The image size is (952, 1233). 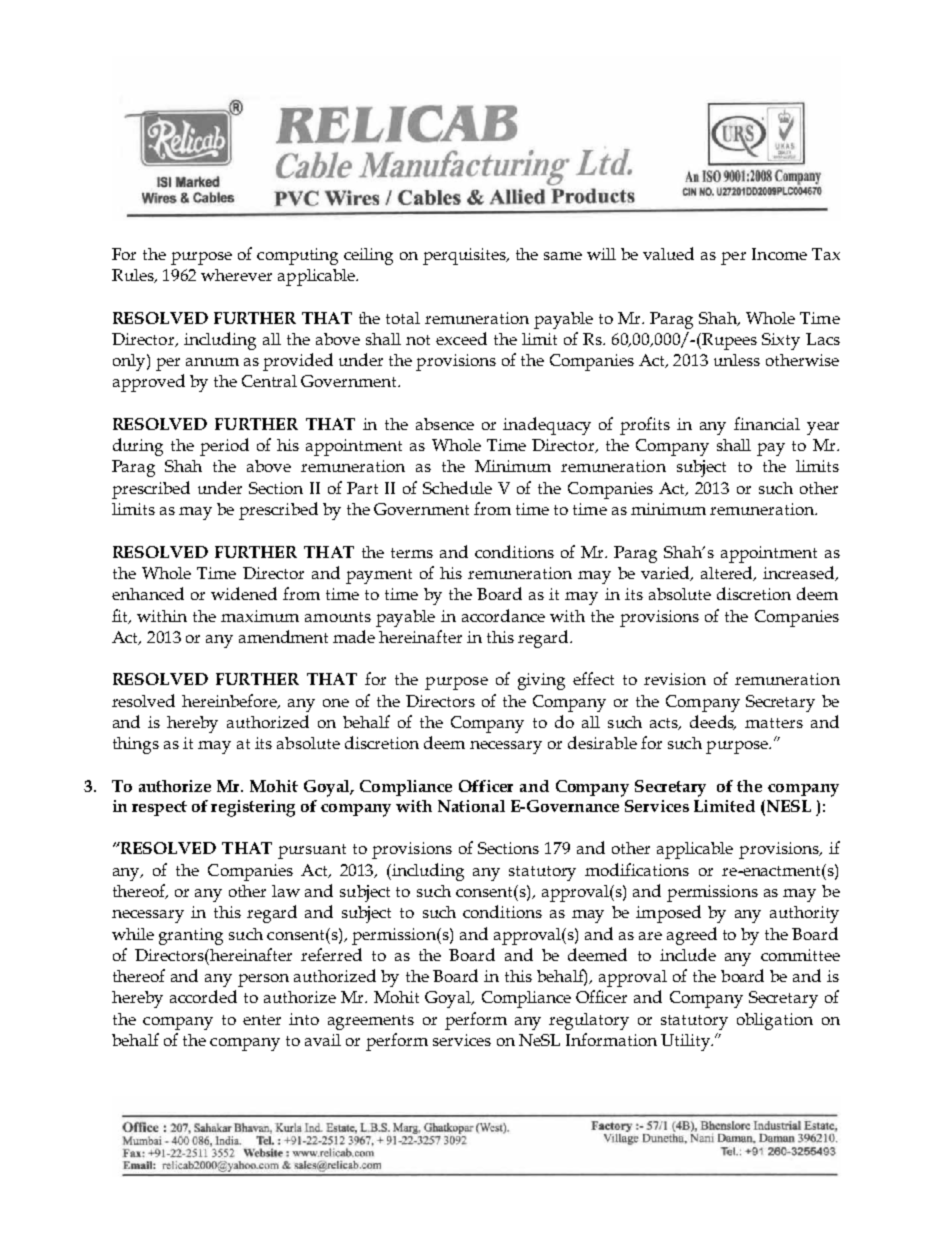 What do you see at coordinates (466, 256) in the page?
I see `perquisites` at bounding box center [466, 256].
